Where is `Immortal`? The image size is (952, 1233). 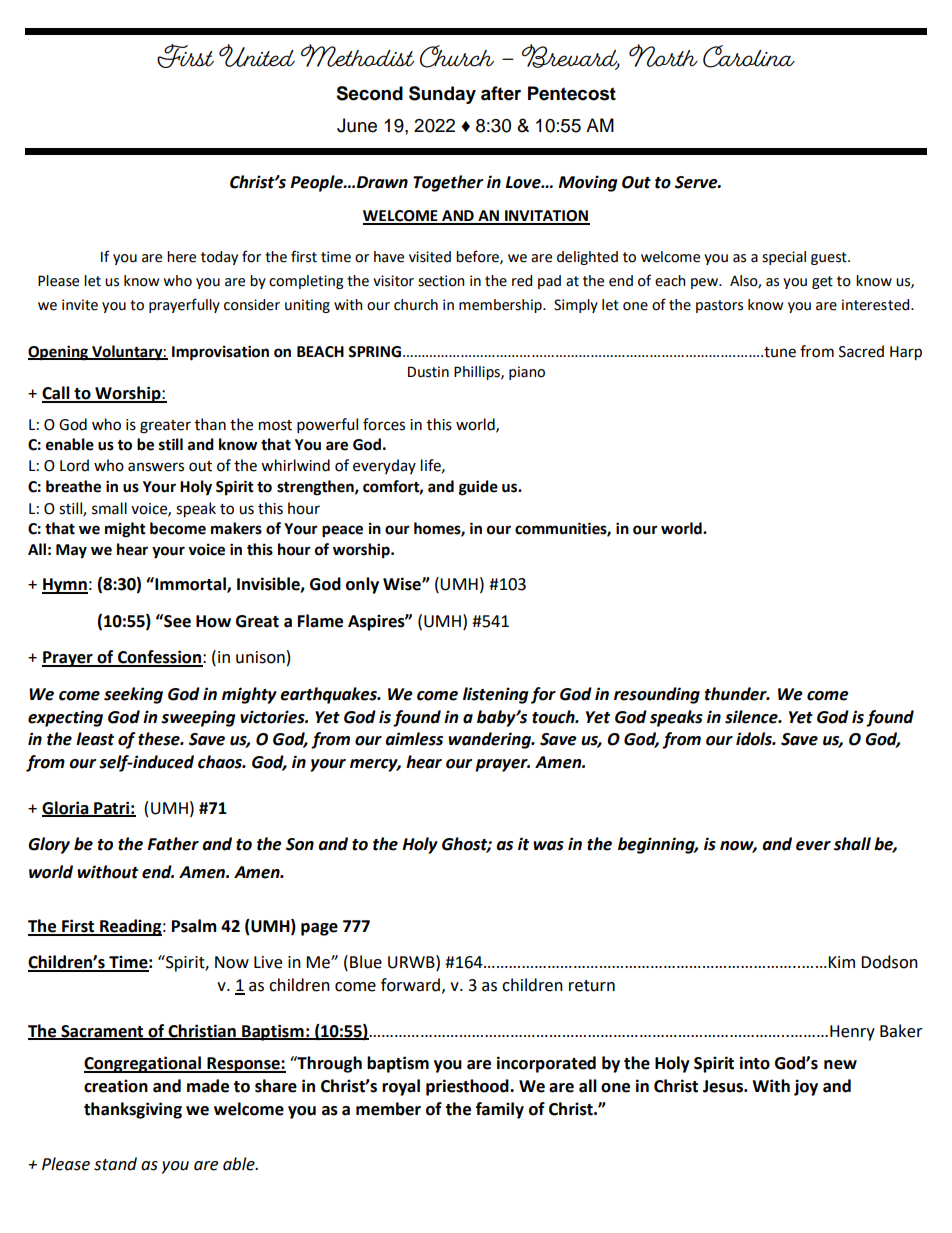 Immortal is located at coordinates (190, 585).
